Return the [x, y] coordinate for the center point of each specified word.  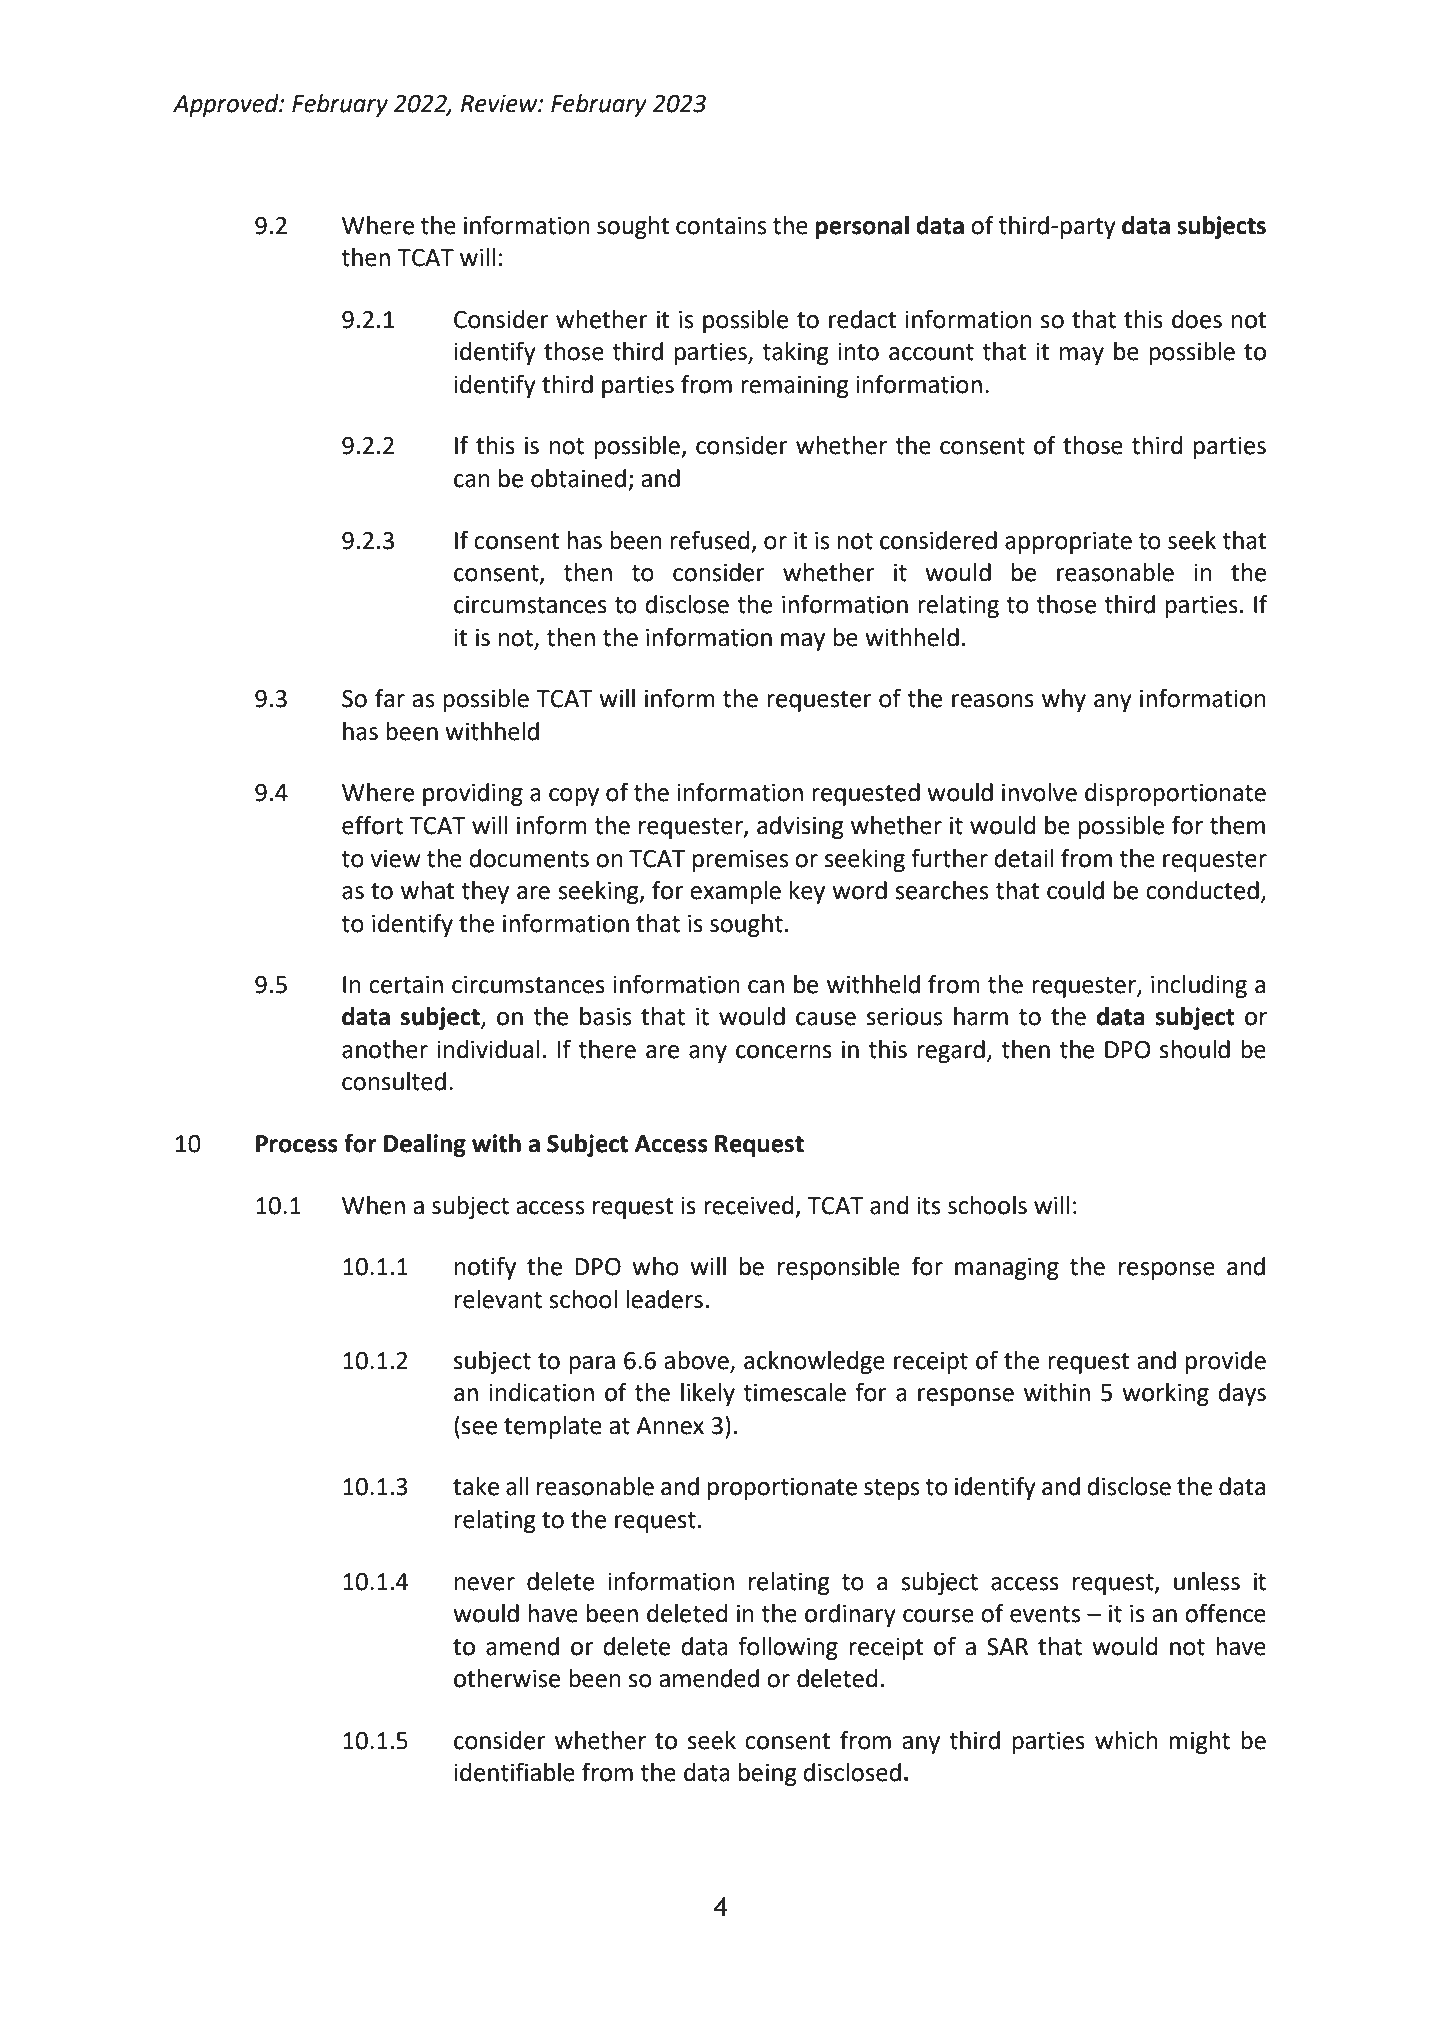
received [748, 1205]
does [1197, 319]
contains [721, 226]
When [373, 1205]
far [390, 698]
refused [709, 540]
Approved [227, 105]
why [1064, 700]
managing [1007, 1269]
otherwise [507, 1678]
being [768, 1774]
